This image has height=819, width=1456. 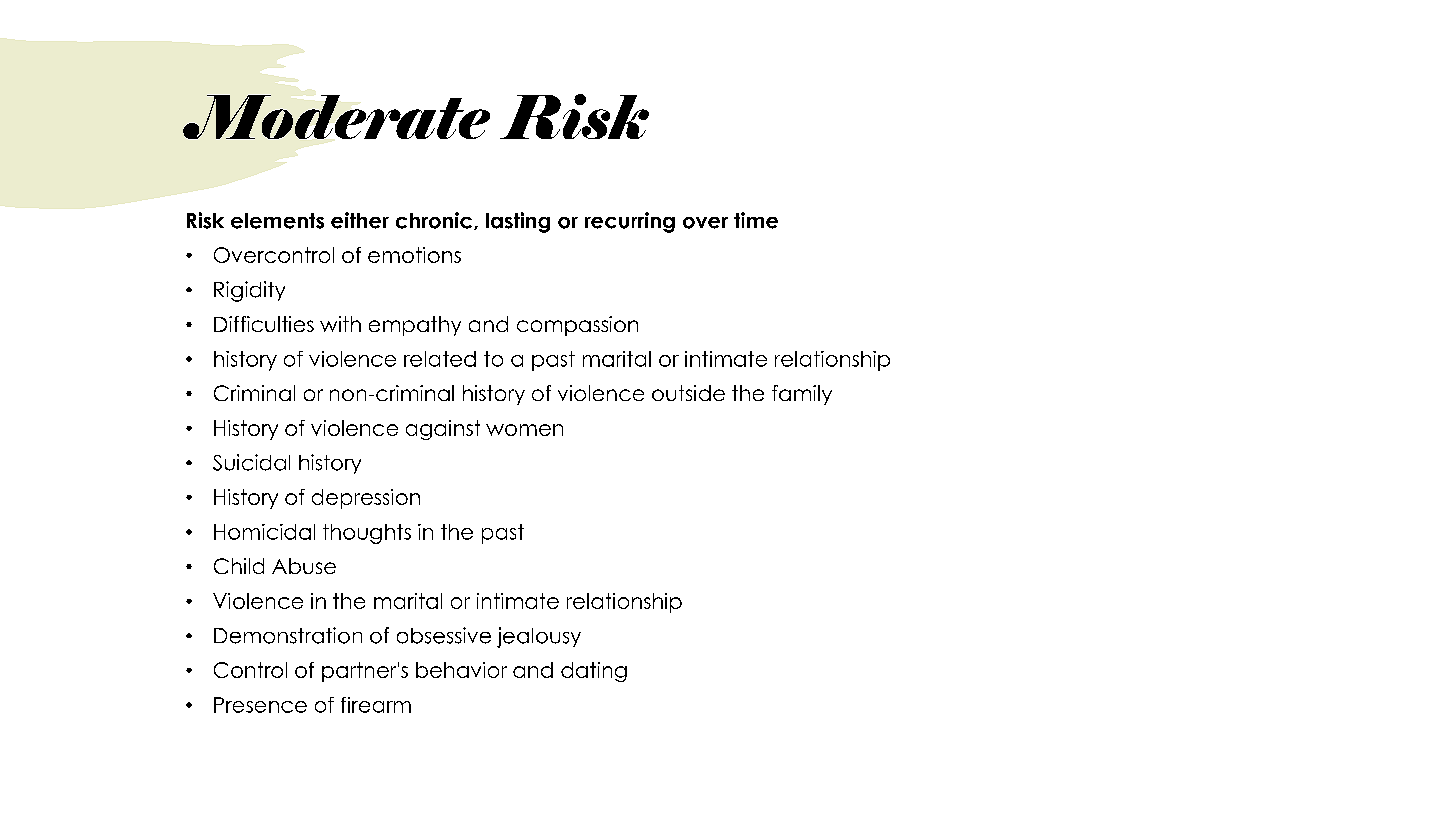 I want to click on lasting, so click(x=518, y=222).
